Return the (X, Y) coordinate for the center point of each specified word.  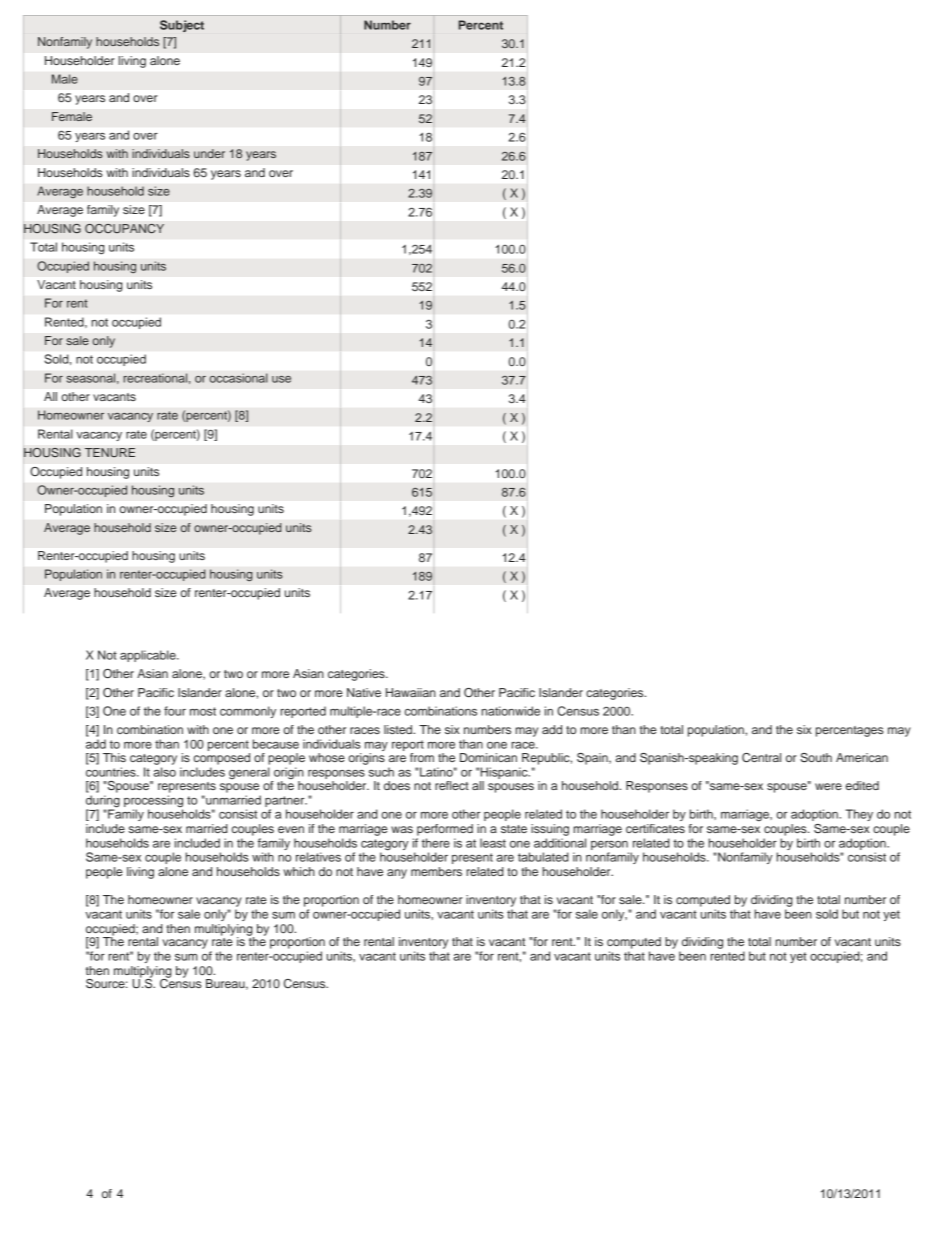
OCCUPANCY (124, 229)
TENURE (110, 452)
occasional (238, 378)
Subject (182, 26)
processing (153, 802)
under (209, 153)
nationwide (511, 711)
